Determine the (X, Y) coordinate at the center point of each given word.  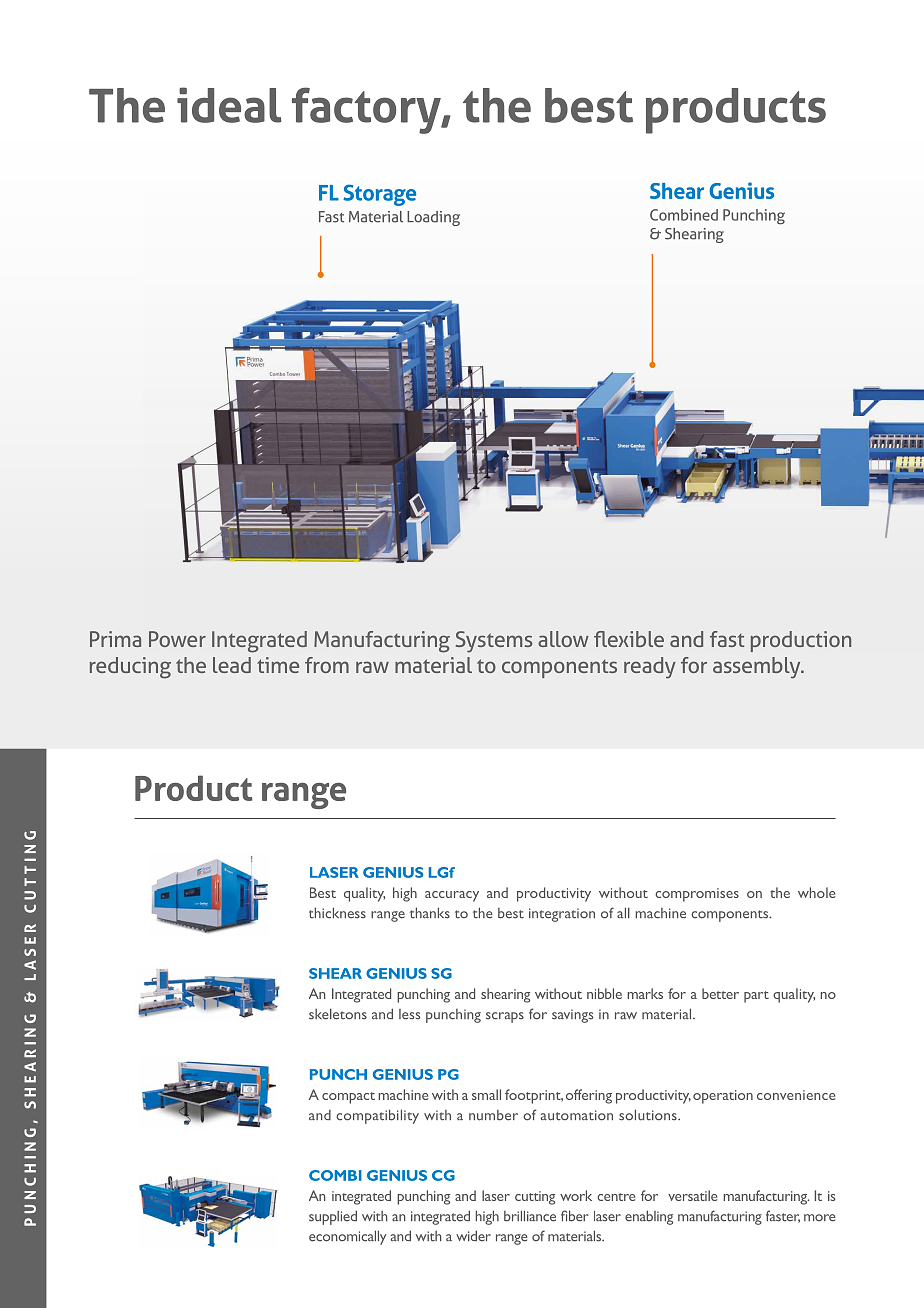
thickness (337, 913)
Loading (433, 218)
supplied (333, 1217)
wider (473, 1236)
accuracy (452, 896)
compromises (697, 895)
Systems (494, 642)
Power (177, 639)
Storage (379, 195)
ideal (229, 105)
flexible (629, 639)
